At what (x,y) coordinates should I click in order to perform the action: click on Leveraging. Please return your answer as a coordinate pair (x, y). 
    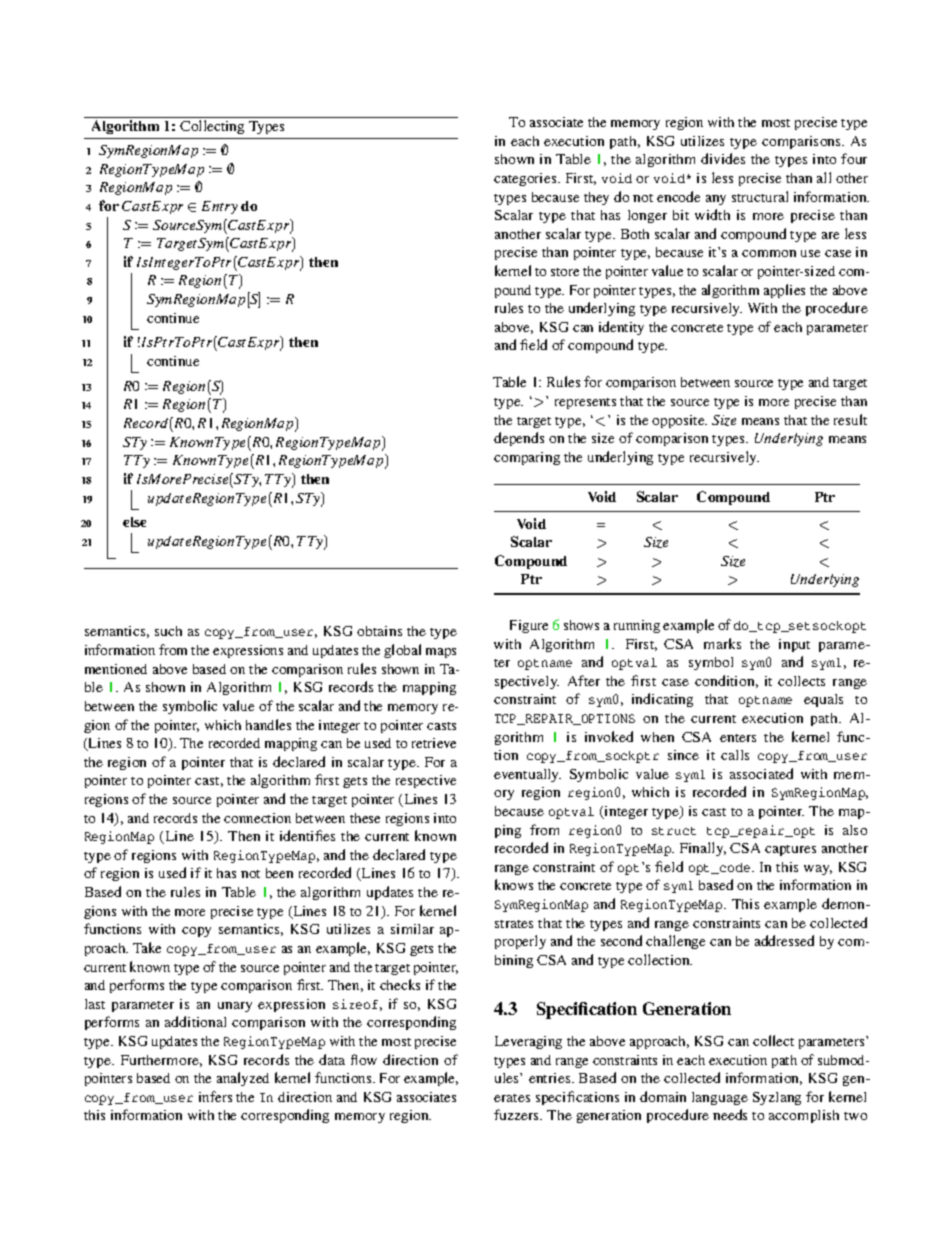
    Looking at the image, I should click on (528, 1042).
